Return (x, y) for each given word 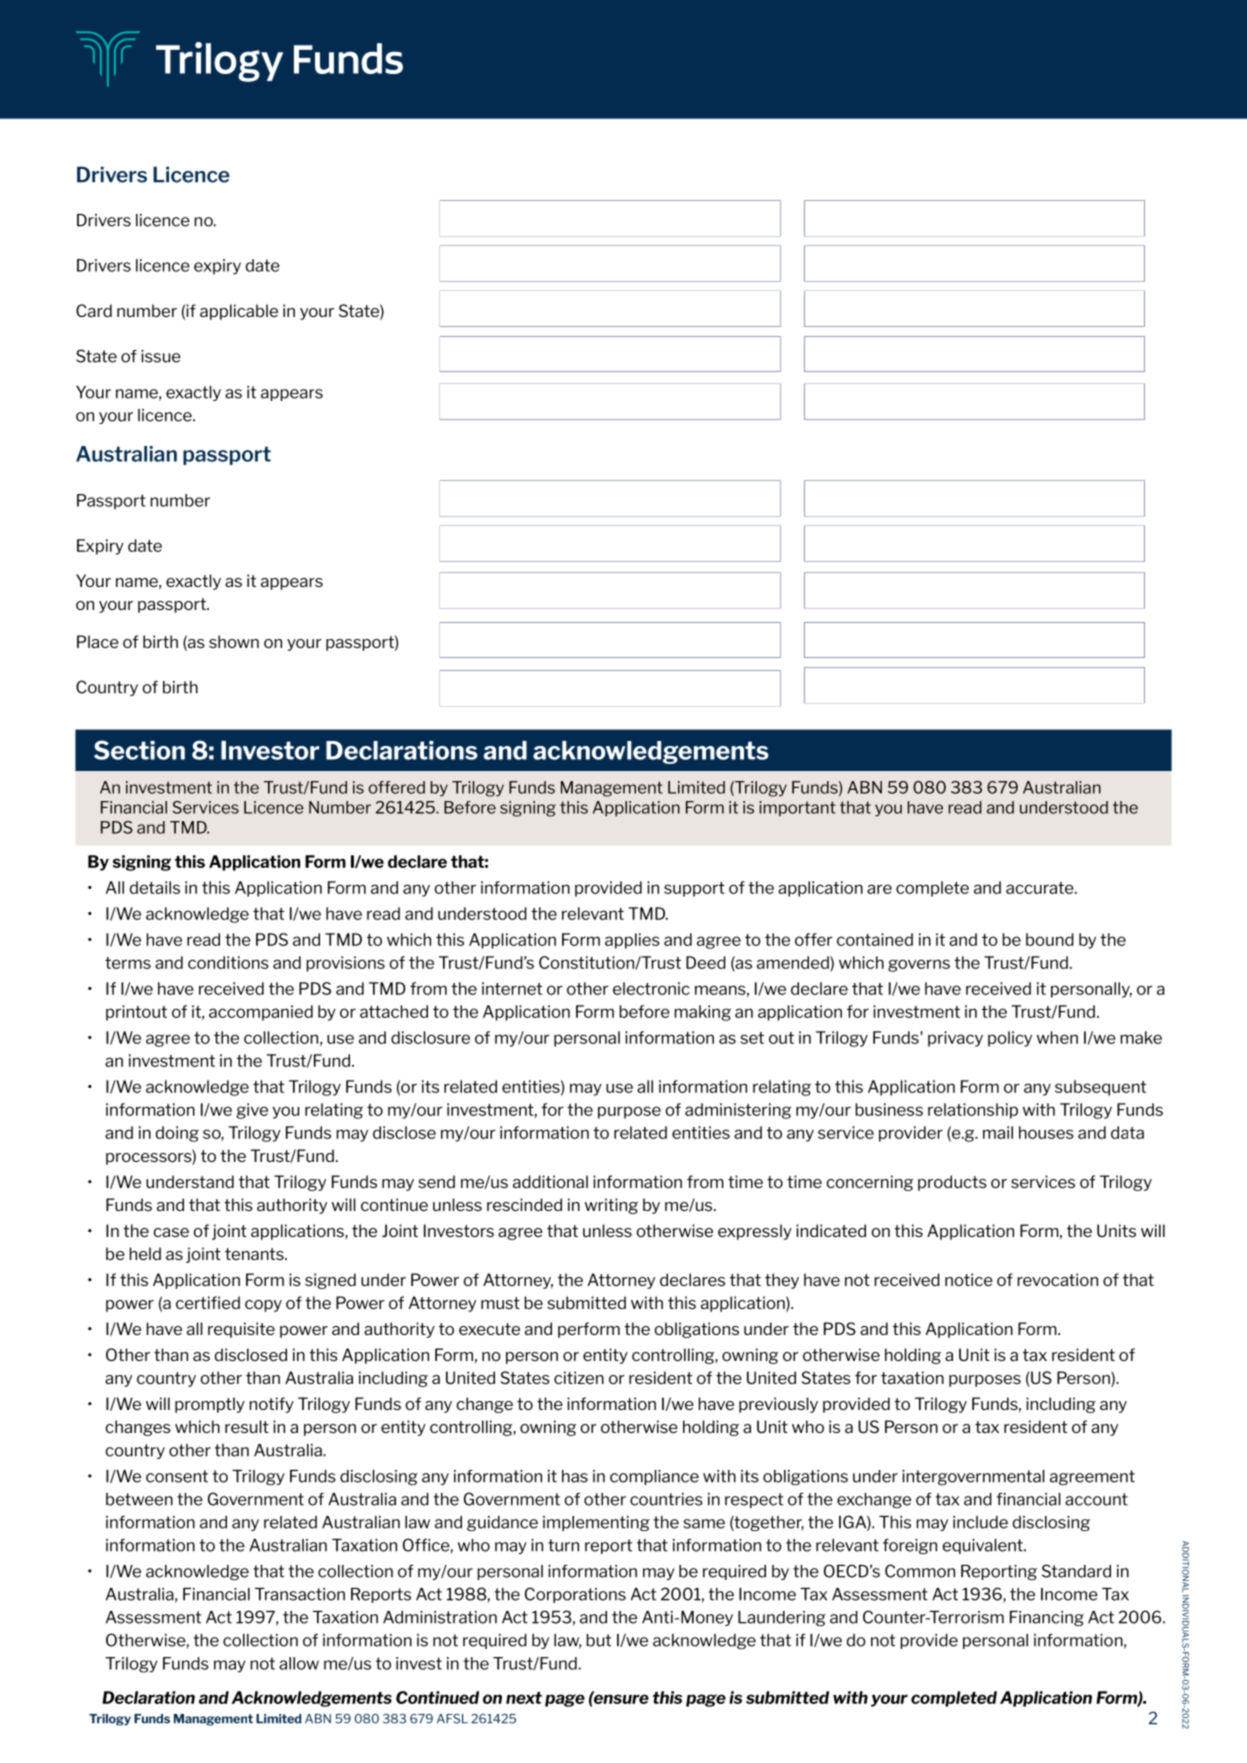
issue (161, 356)
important (797, 809)
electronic (651, 988)
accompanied (261, 1013)
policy (1010, 1039)
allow (299, 1663)
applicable (239, 312)
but (598, 1640)
